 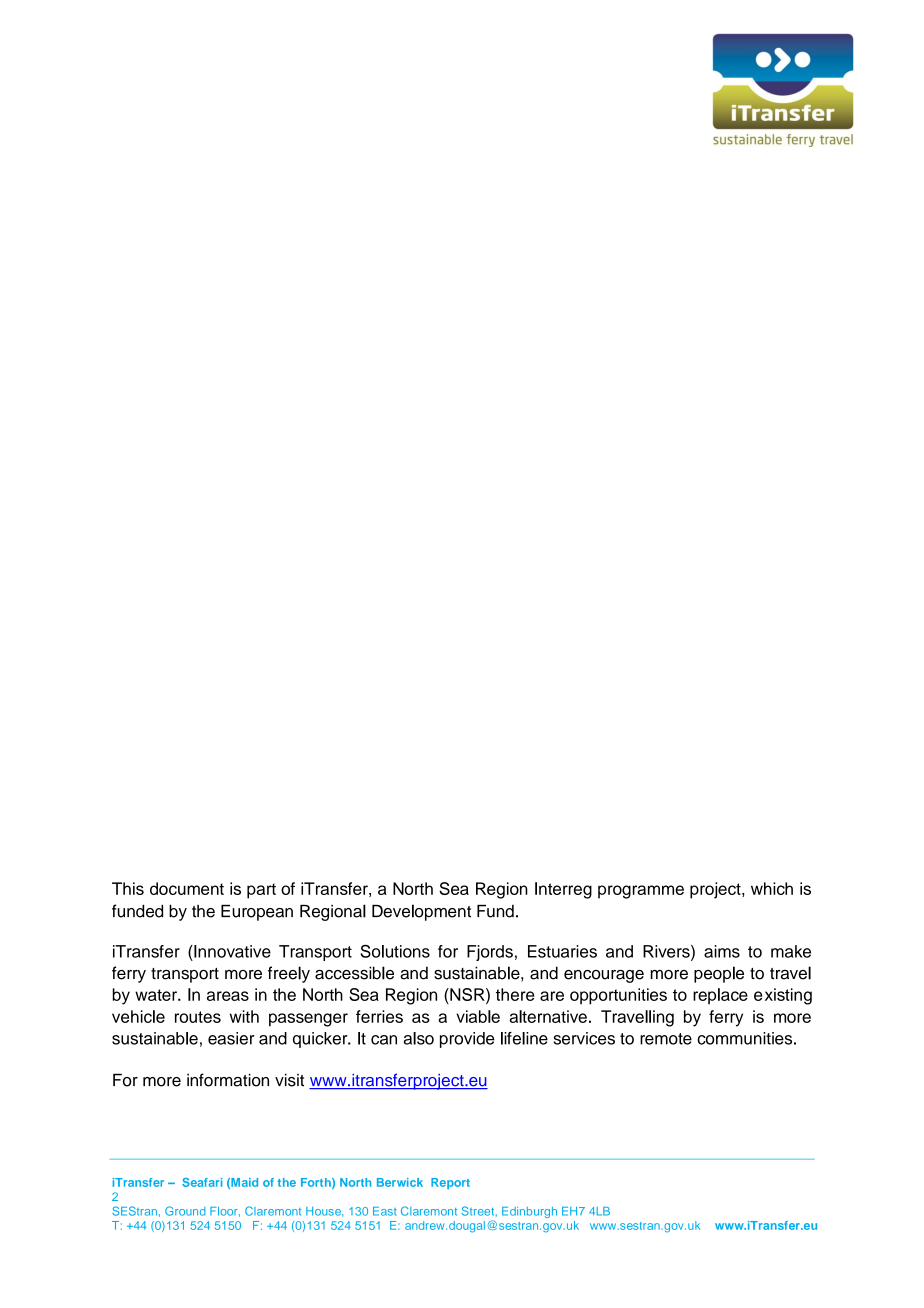 What do you see at coordinates (450, 1183) in the page?
I see `Report` at bounding box center [450, 1183].
